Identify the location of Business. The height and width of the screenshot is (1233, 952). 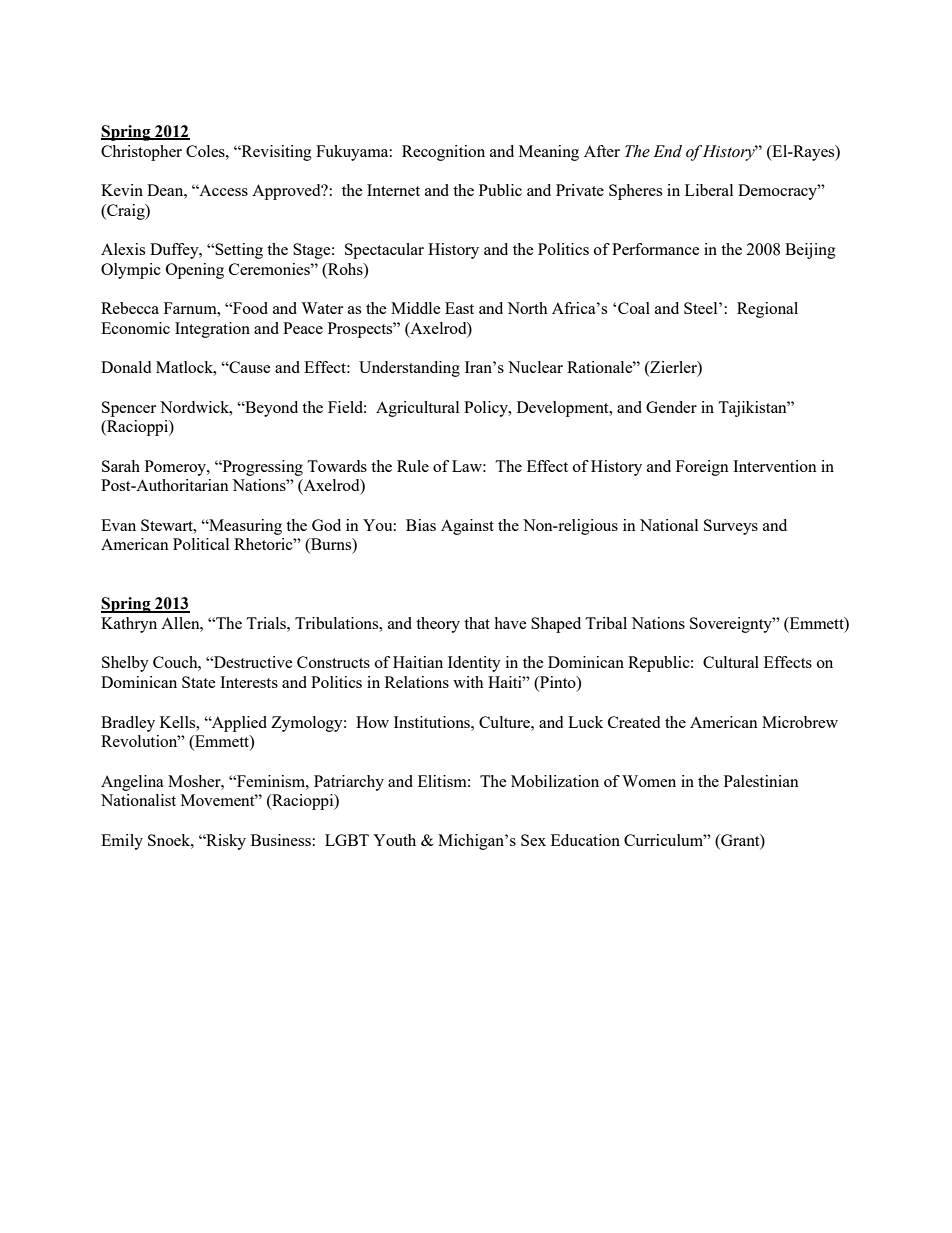
(281, 840).
